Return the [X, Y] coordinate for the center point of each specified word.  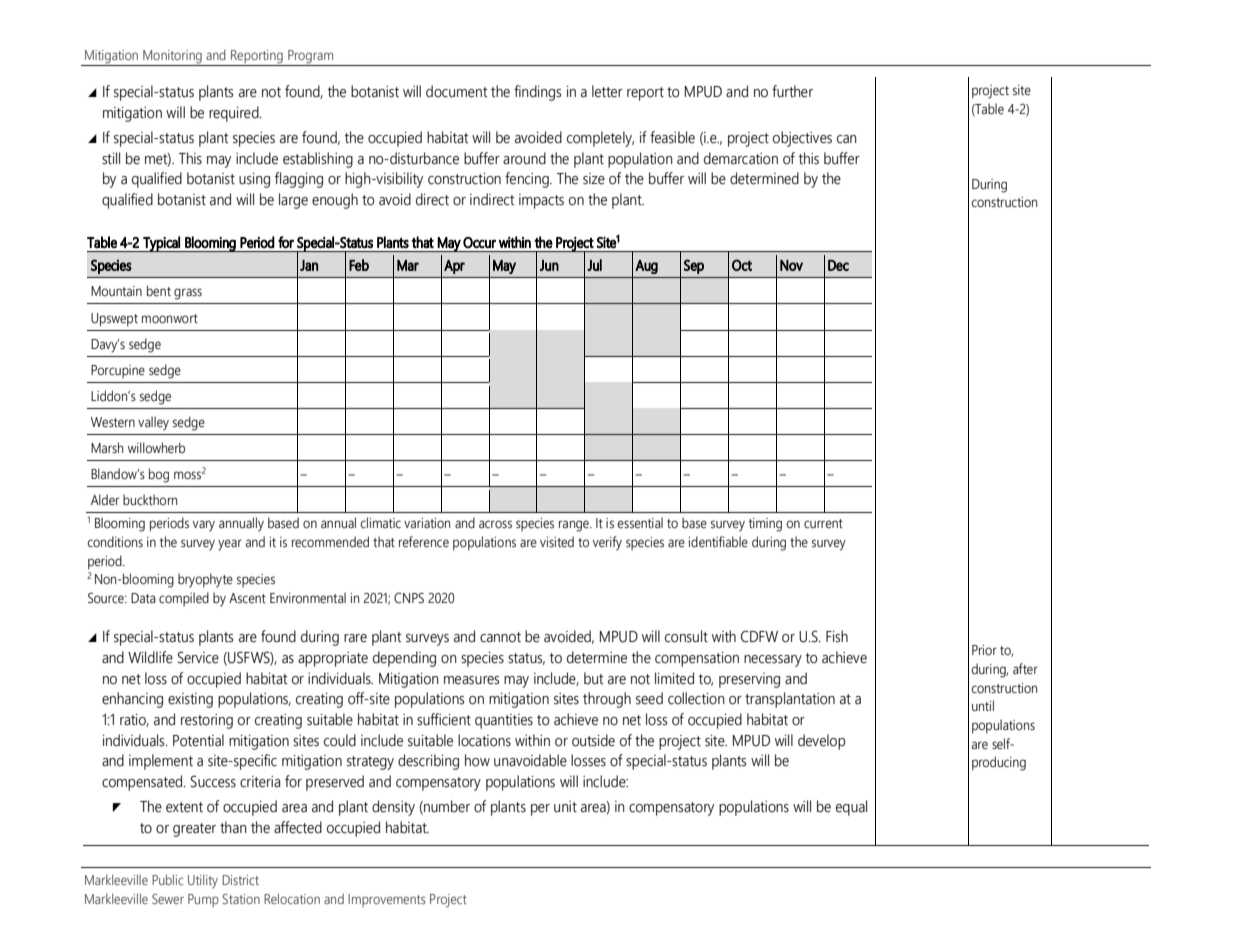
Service [198, 657]
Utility [203, 881]
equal [851, 808]
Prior [984, 650]
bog [159, 475]
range [575, 526]
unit [565, 807]
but [594, 678]
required [235, 114]
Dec [838, 265]
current [823, 524]
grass [188, 294]
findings [537, 93]
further [792, 91]
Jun [549, 265]
